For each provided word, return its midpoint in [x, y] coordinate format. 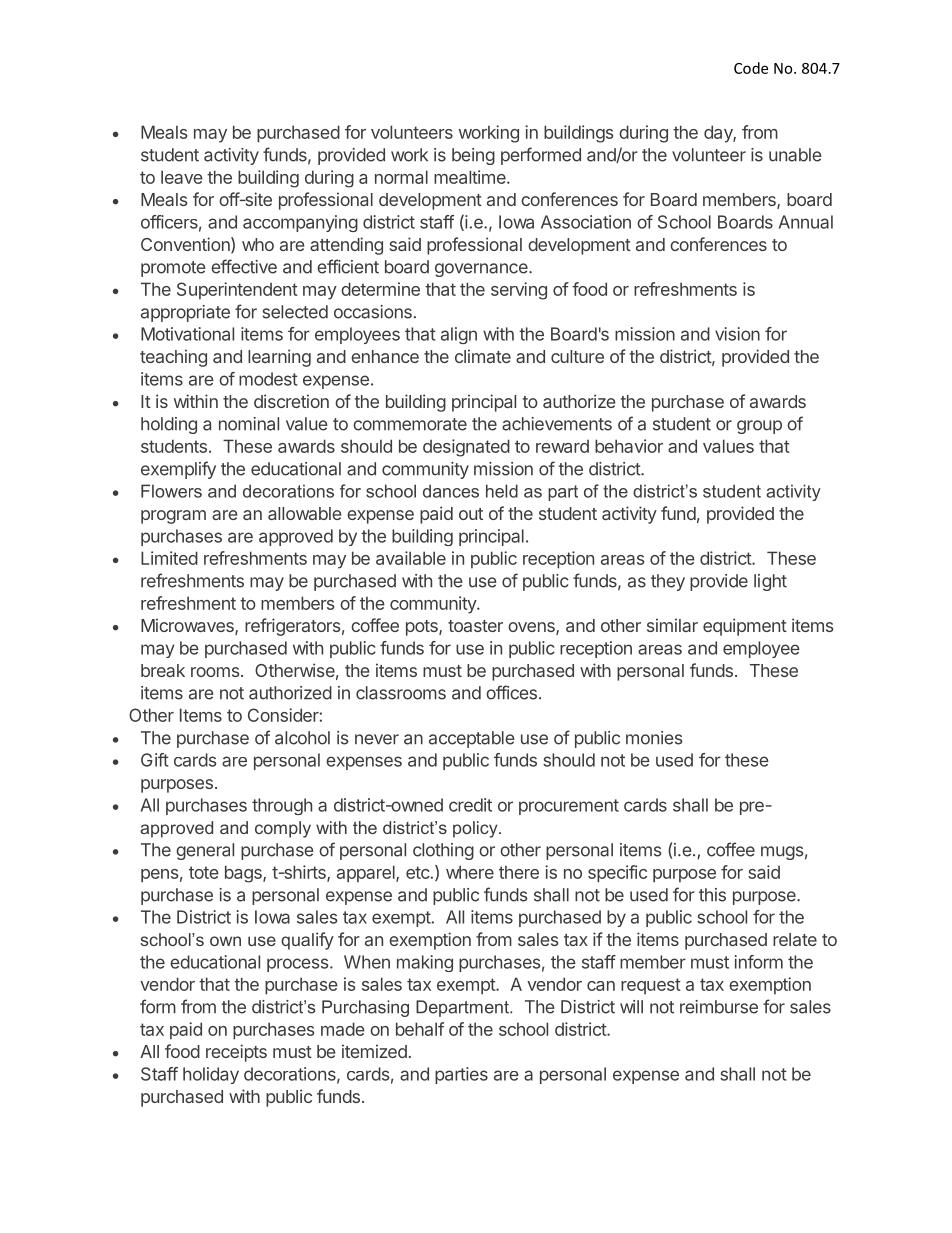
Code [751, 68]
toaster [475, 626]
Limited [169, 558]
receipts [236, 1053]
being [473, 156]
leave [182, 177]
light [770, 582]
